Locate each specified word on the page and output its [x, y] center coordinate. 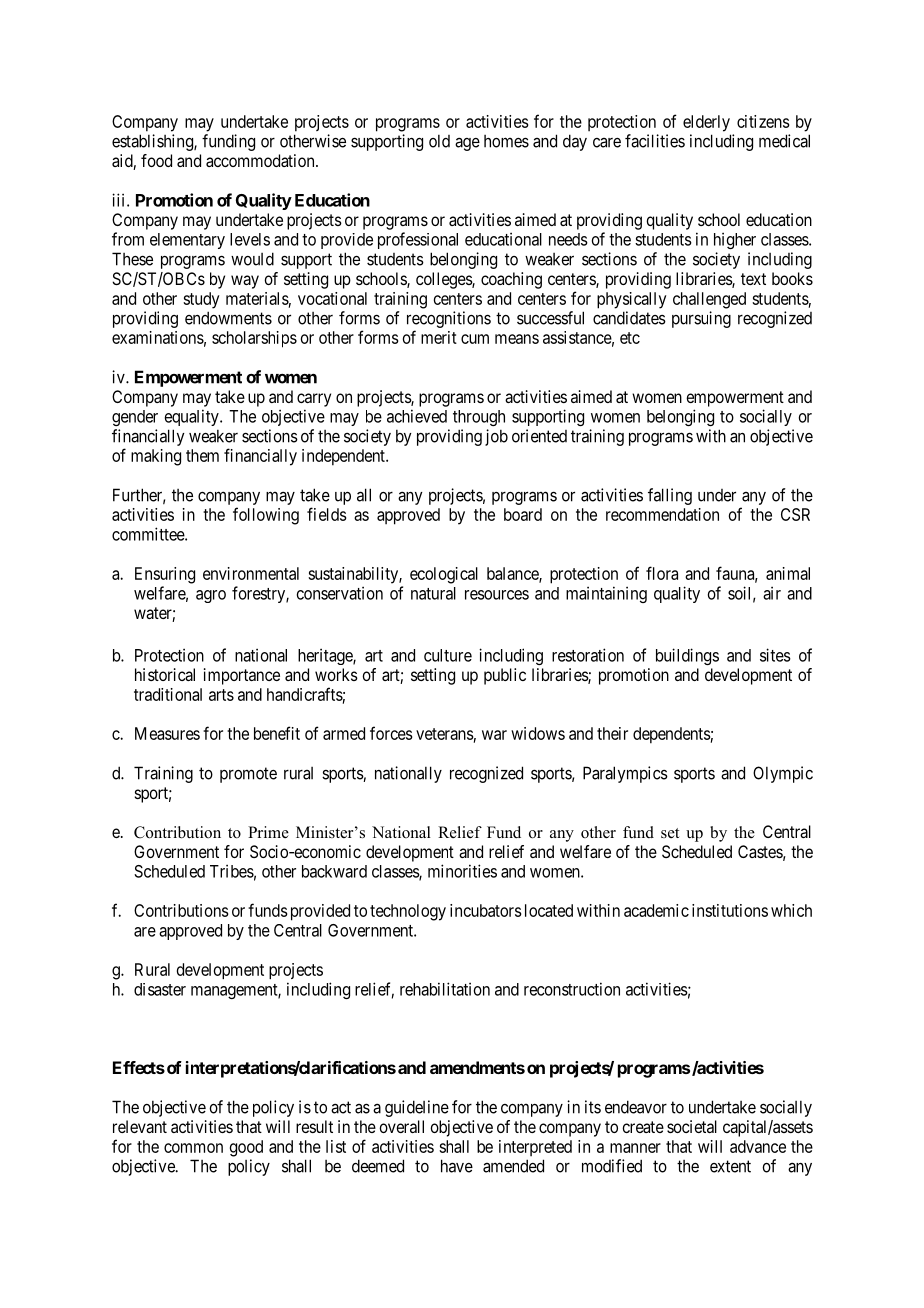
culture [448, 655]
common [193, 1148]
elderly [706, 123]
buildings [687, 656]
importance [242, 676]
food [156, 160]
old [439, 141]
